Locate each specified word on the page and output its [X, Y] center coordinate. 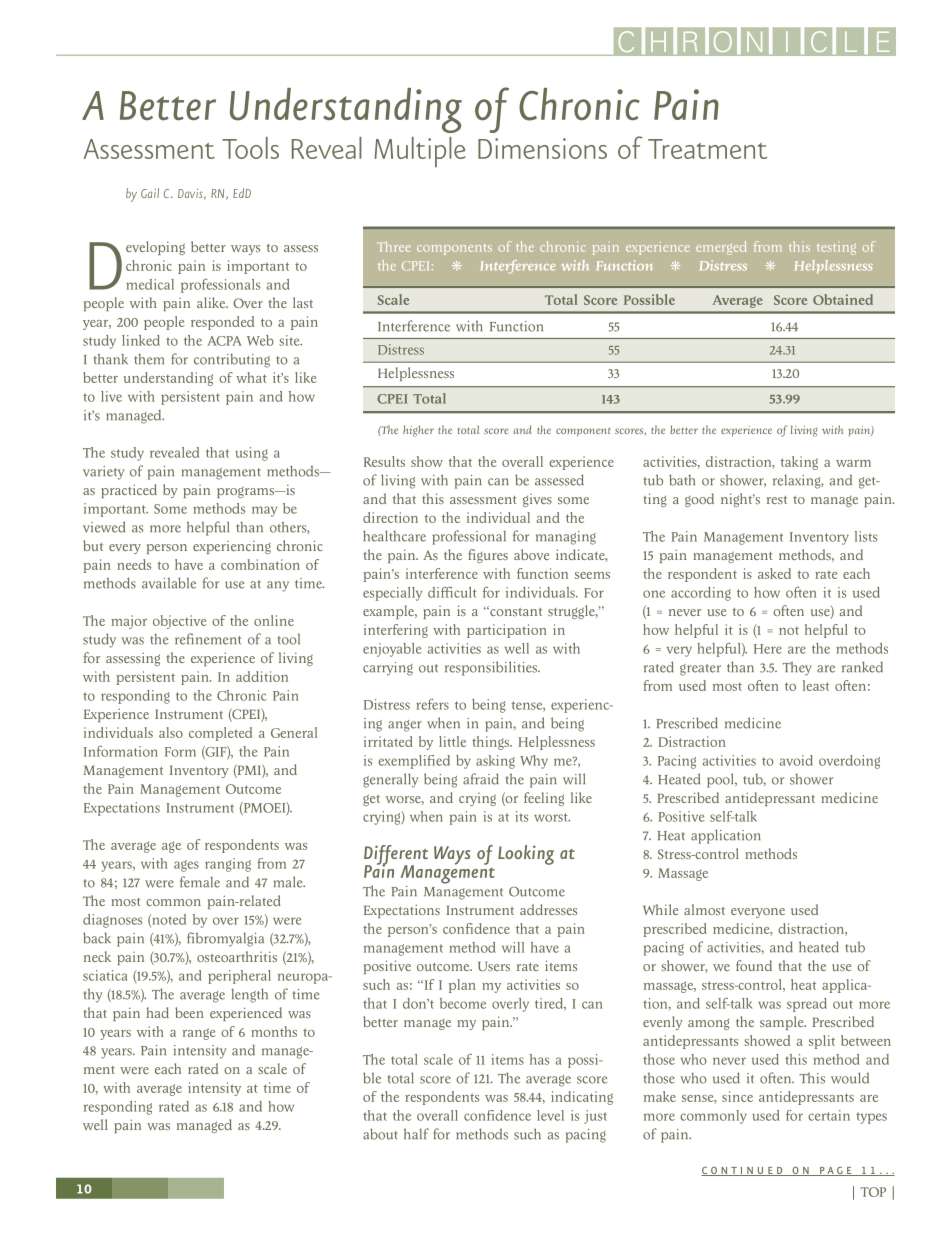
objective [180, 622]
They [797, 668]
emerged [721, 248]
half [416, 1134]
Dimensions [542, 148]
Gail [150, 193]
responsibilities [492, 668]
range [199, 1034]
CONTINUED [743, 1171]
